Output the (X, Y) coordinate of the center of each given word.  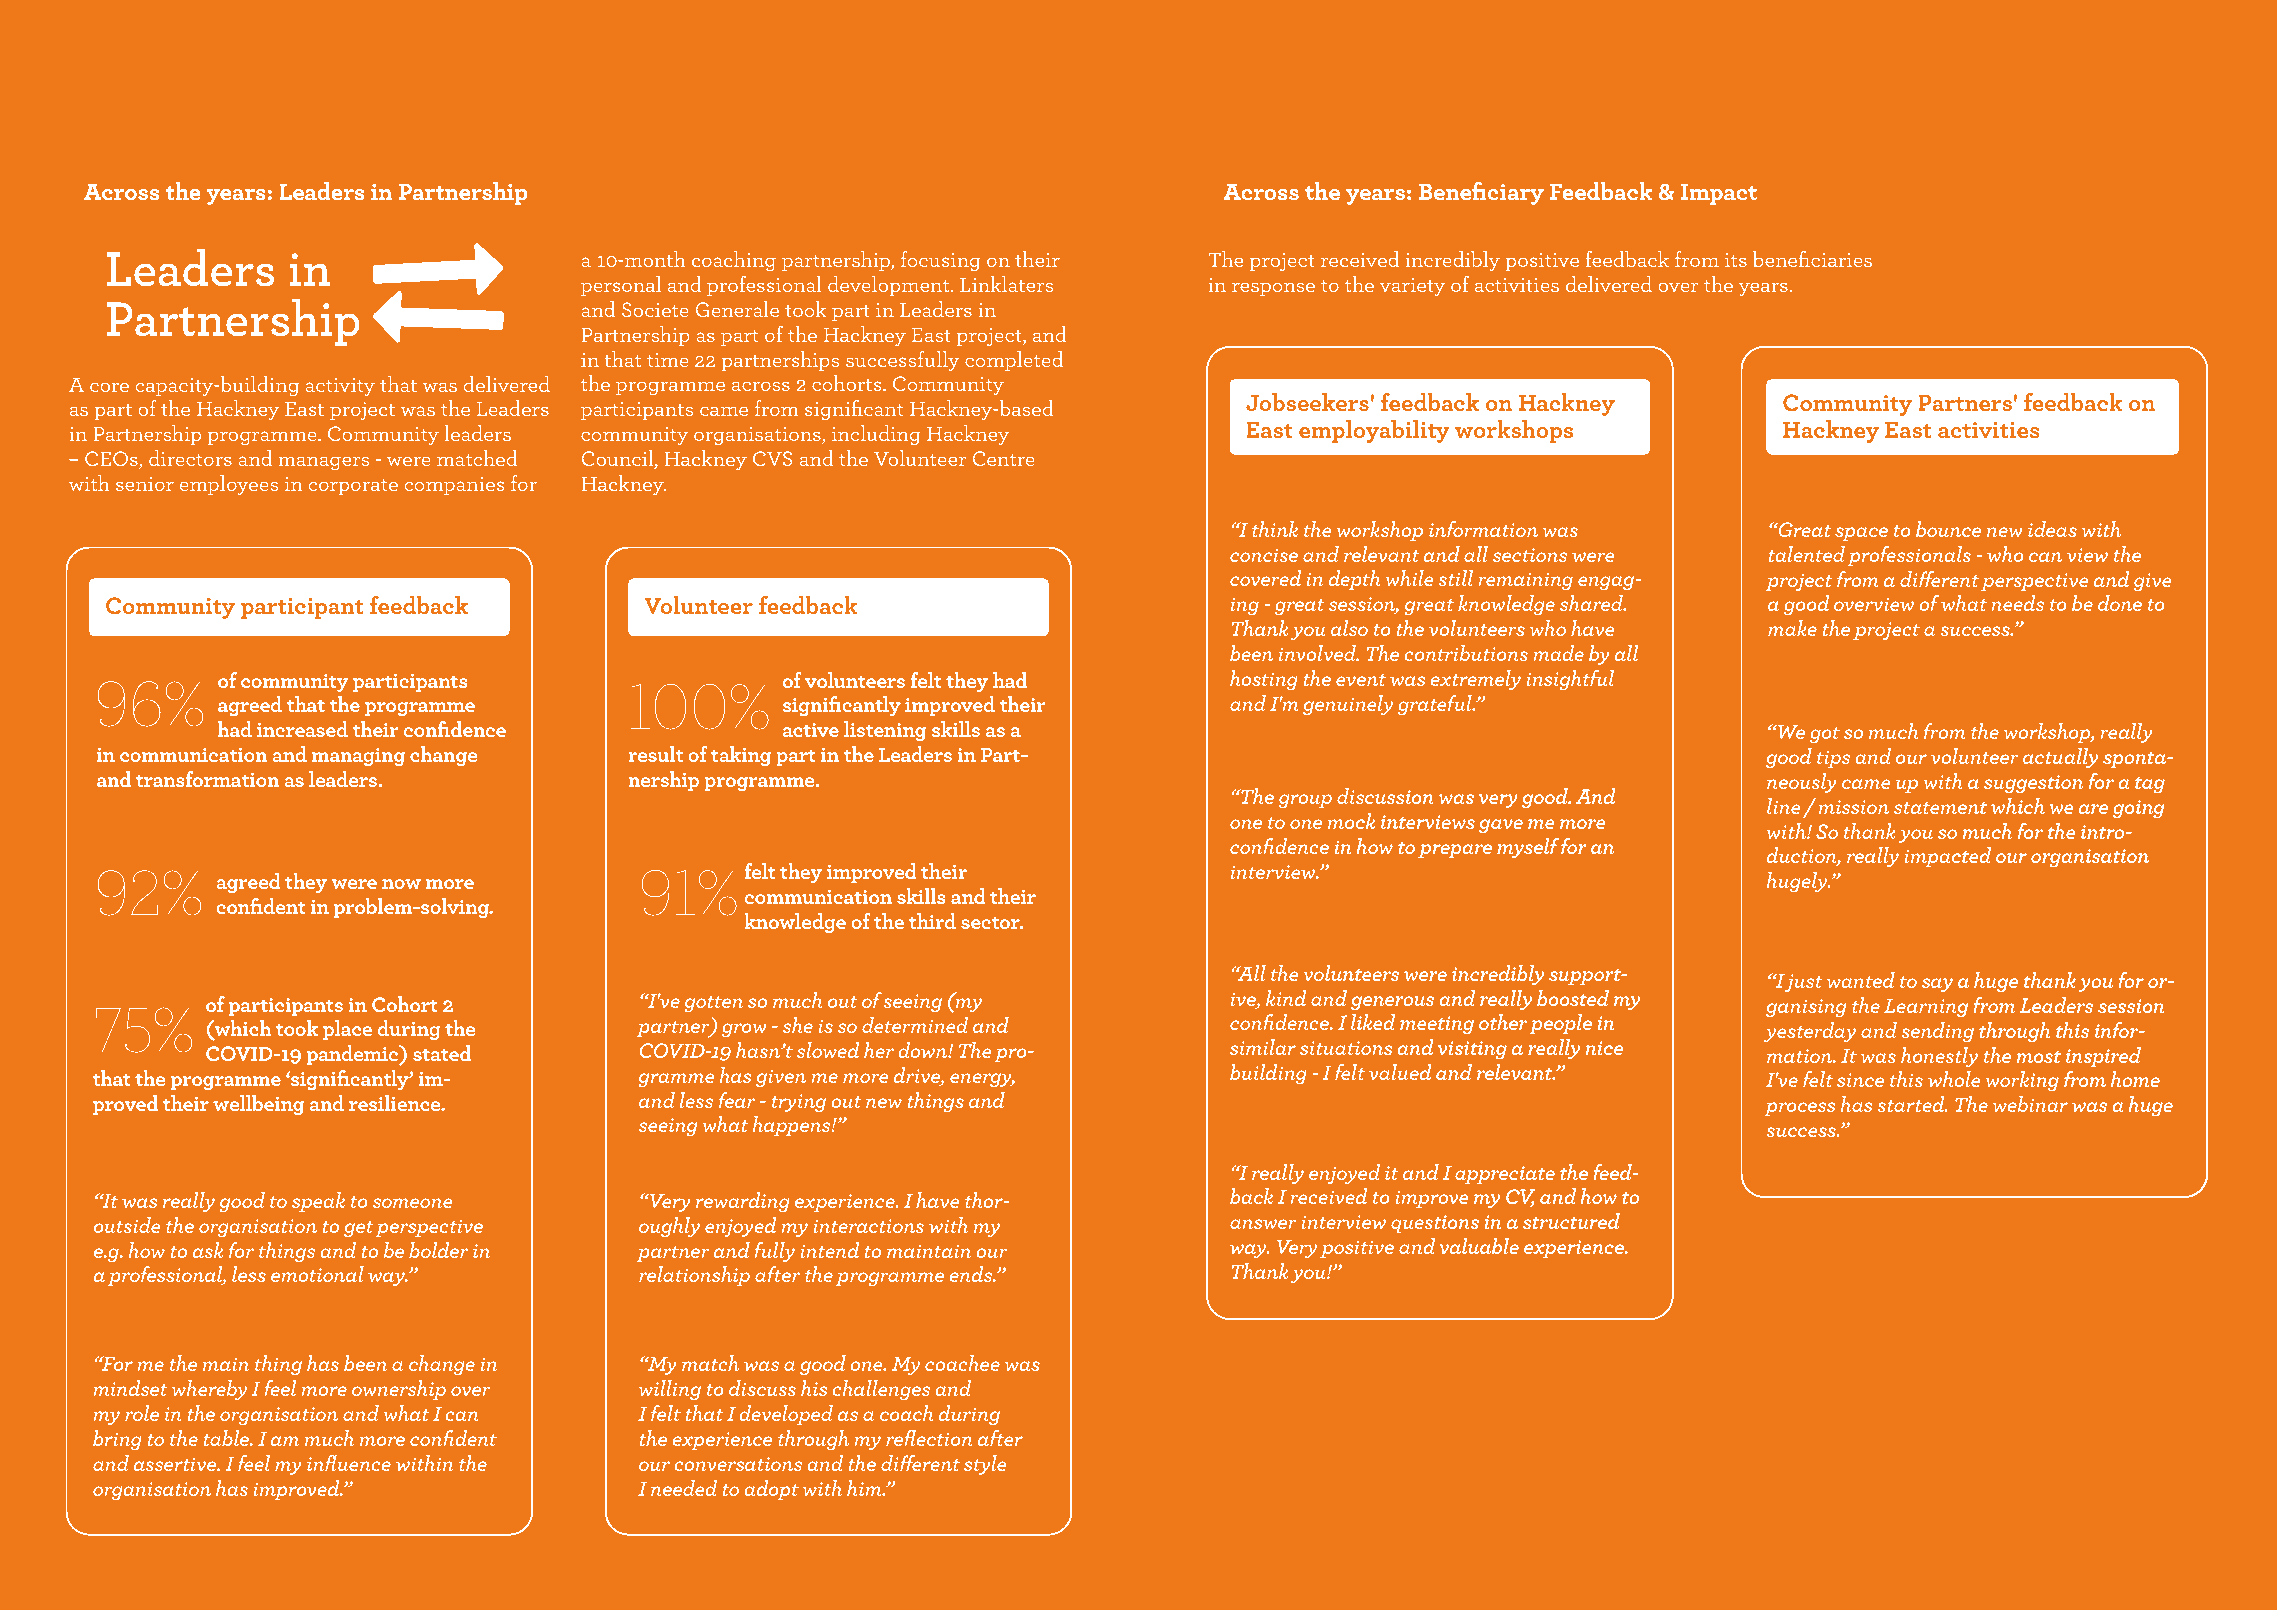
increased (302, 729)
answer (1263, 1224)
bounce (1948, 529)
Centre (1004, 458)
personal (621, 286)
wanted (1861, 980)
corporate (353, 487)
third (932, 921)
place (347, 1030)
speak (318, 1202)
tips (1833, 759)
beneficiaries (1812, 259)
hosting (1264, 680)
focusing (940, 261)
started (1912, 1104)
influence (349, 1463)
